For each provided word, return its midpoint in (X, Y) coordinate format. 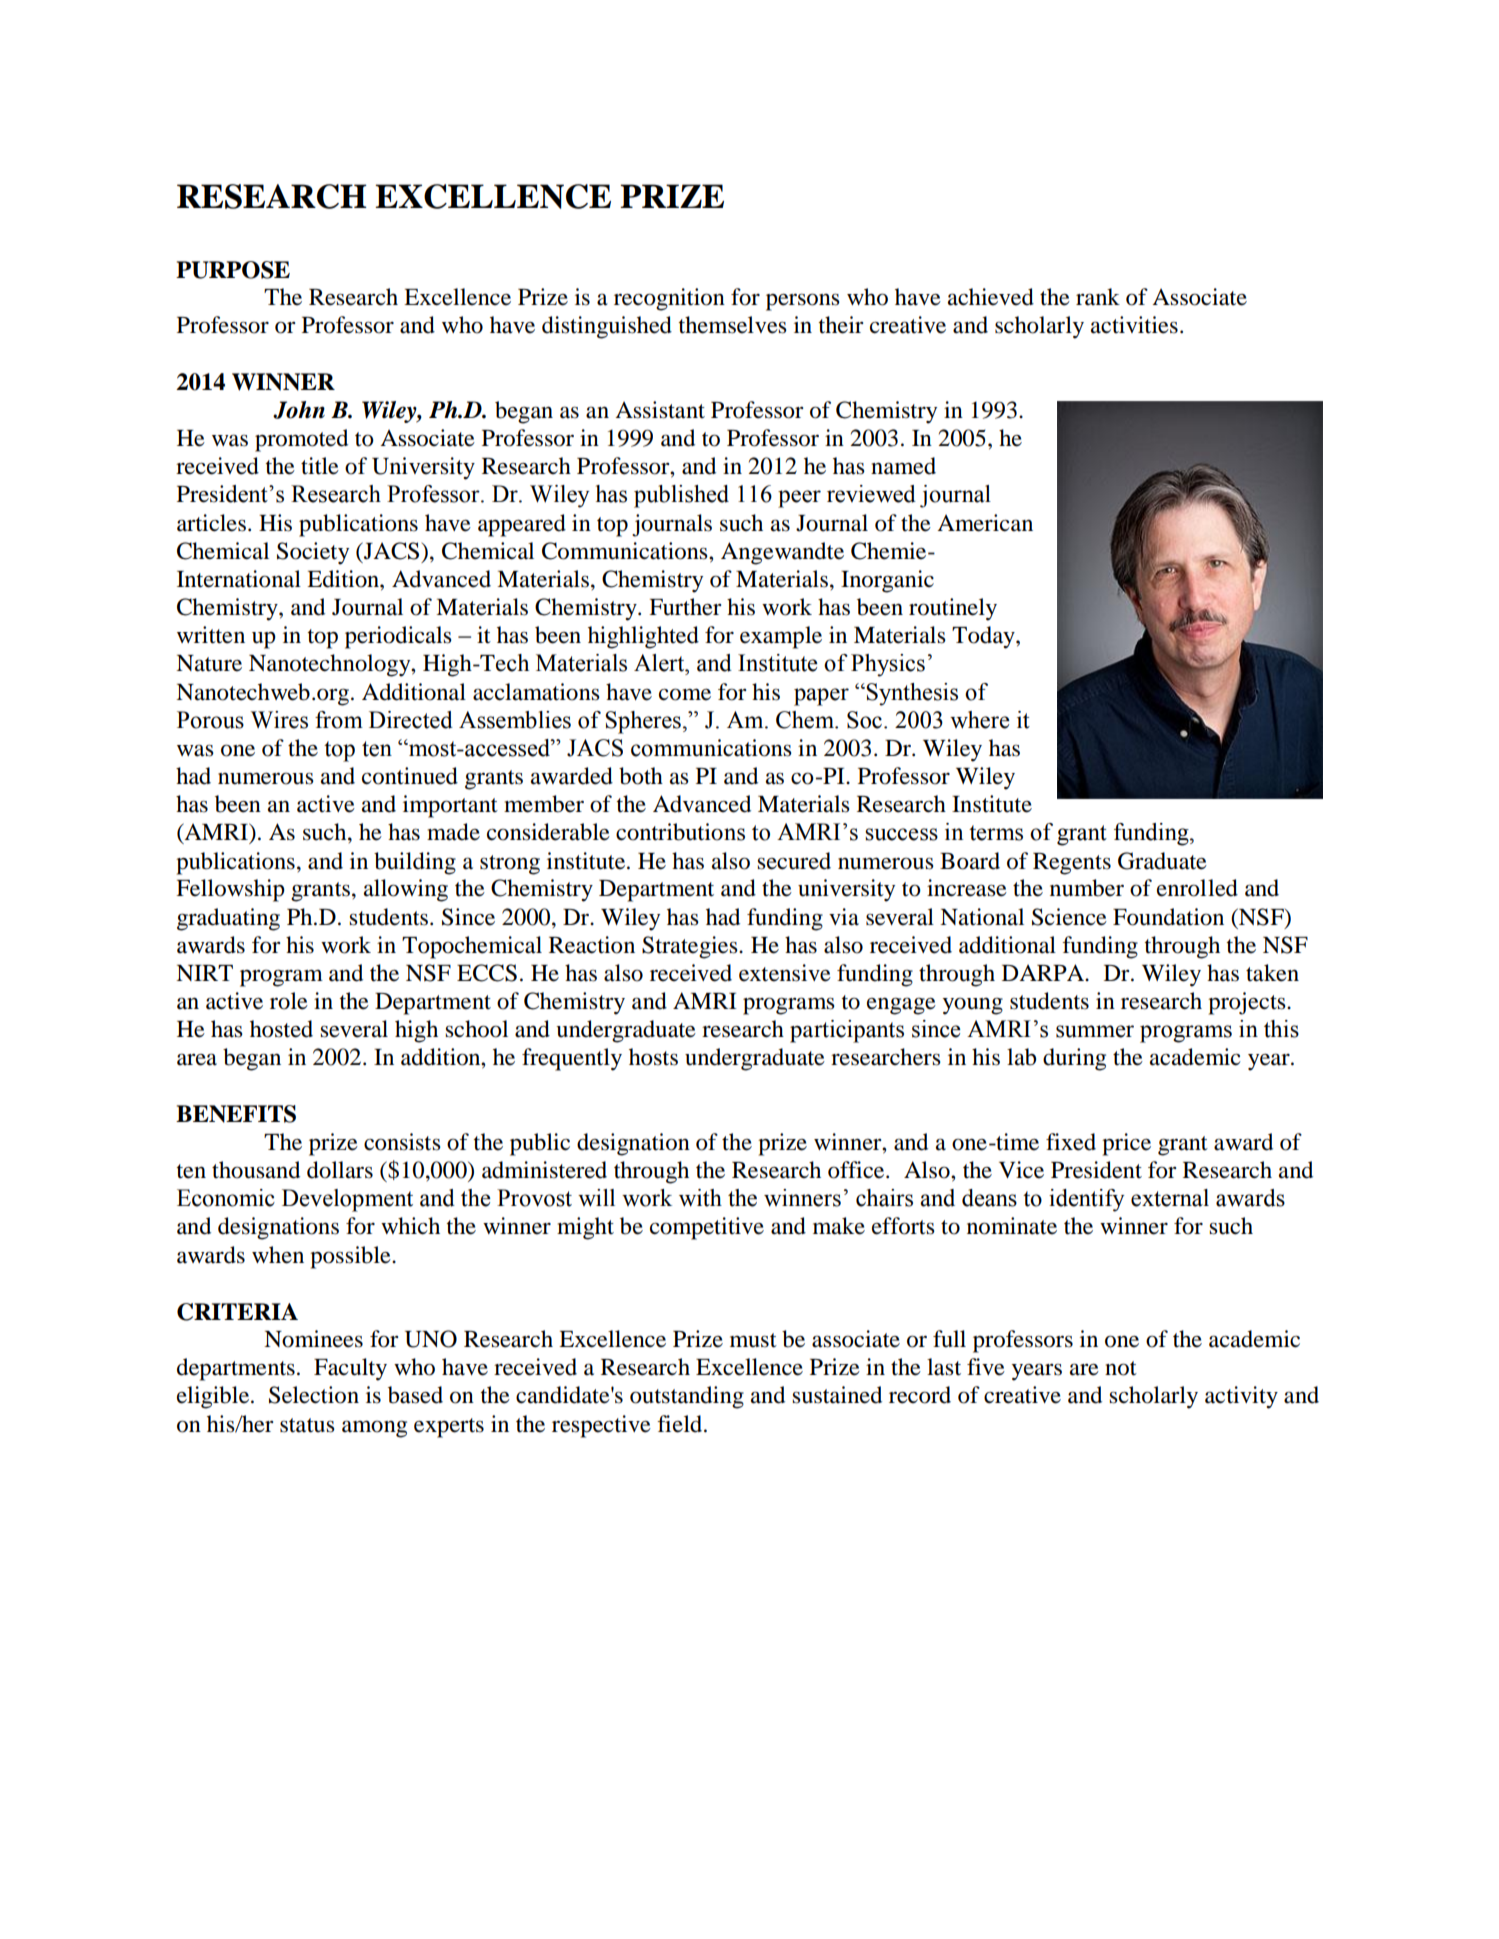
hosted (281, 1029)
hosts (653, 1057)
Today (984, 637)
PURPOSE (233, 270)
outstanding (687, 1397)
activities (1134, 325)
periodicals (398, 637)
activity (1241, 1397)
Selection (314, 1395)
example (781, 637)
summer (1095, 1031)
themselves (733, 325)
